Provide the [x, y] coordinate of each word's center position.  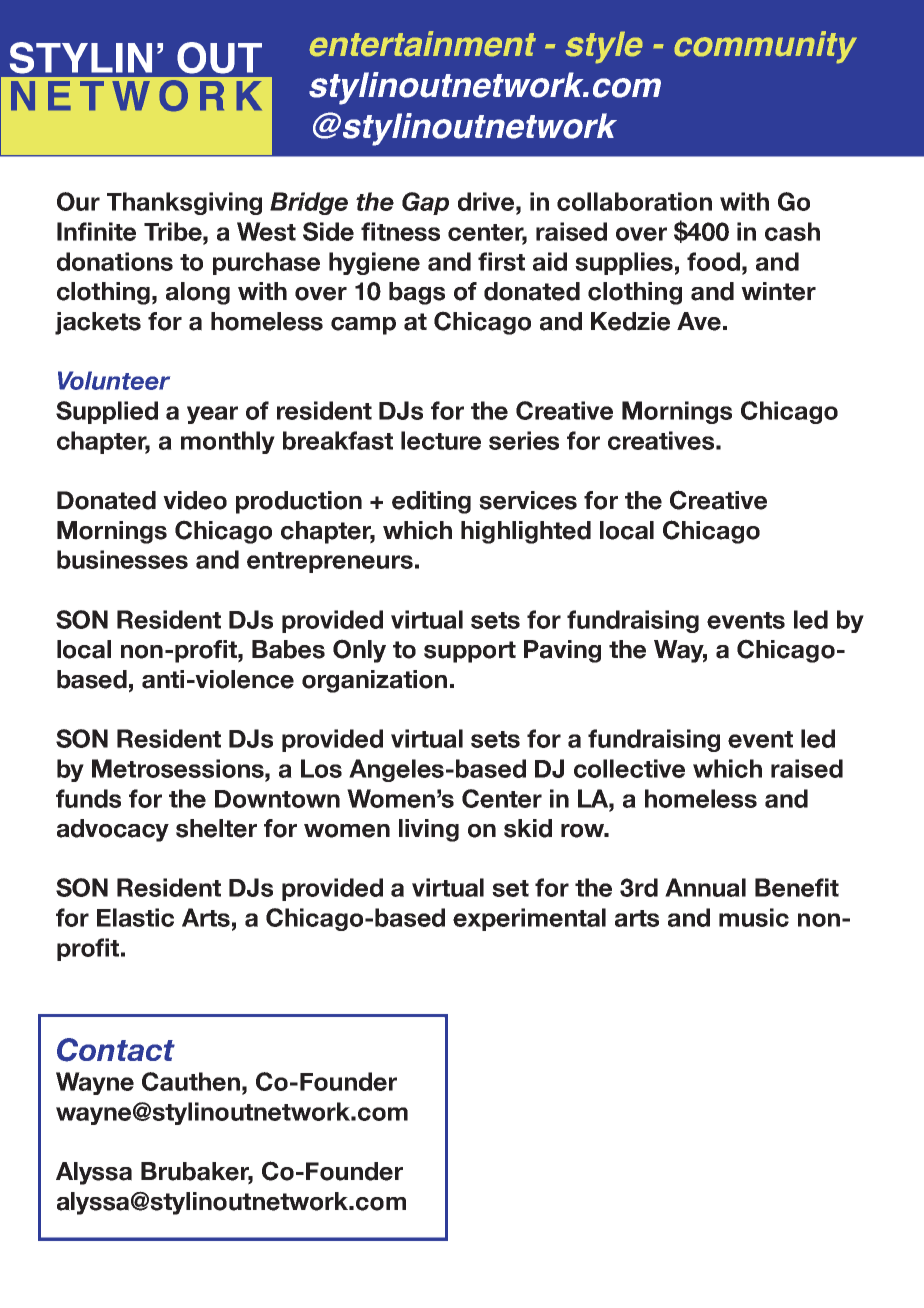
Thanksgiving [184, 203]
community [765, 47]
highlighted [526, 532]
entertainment [422, 44]
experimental [529, 919]
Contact [116, 1050]
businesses [122, 559]
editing [431, 502]
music [754, 917]
